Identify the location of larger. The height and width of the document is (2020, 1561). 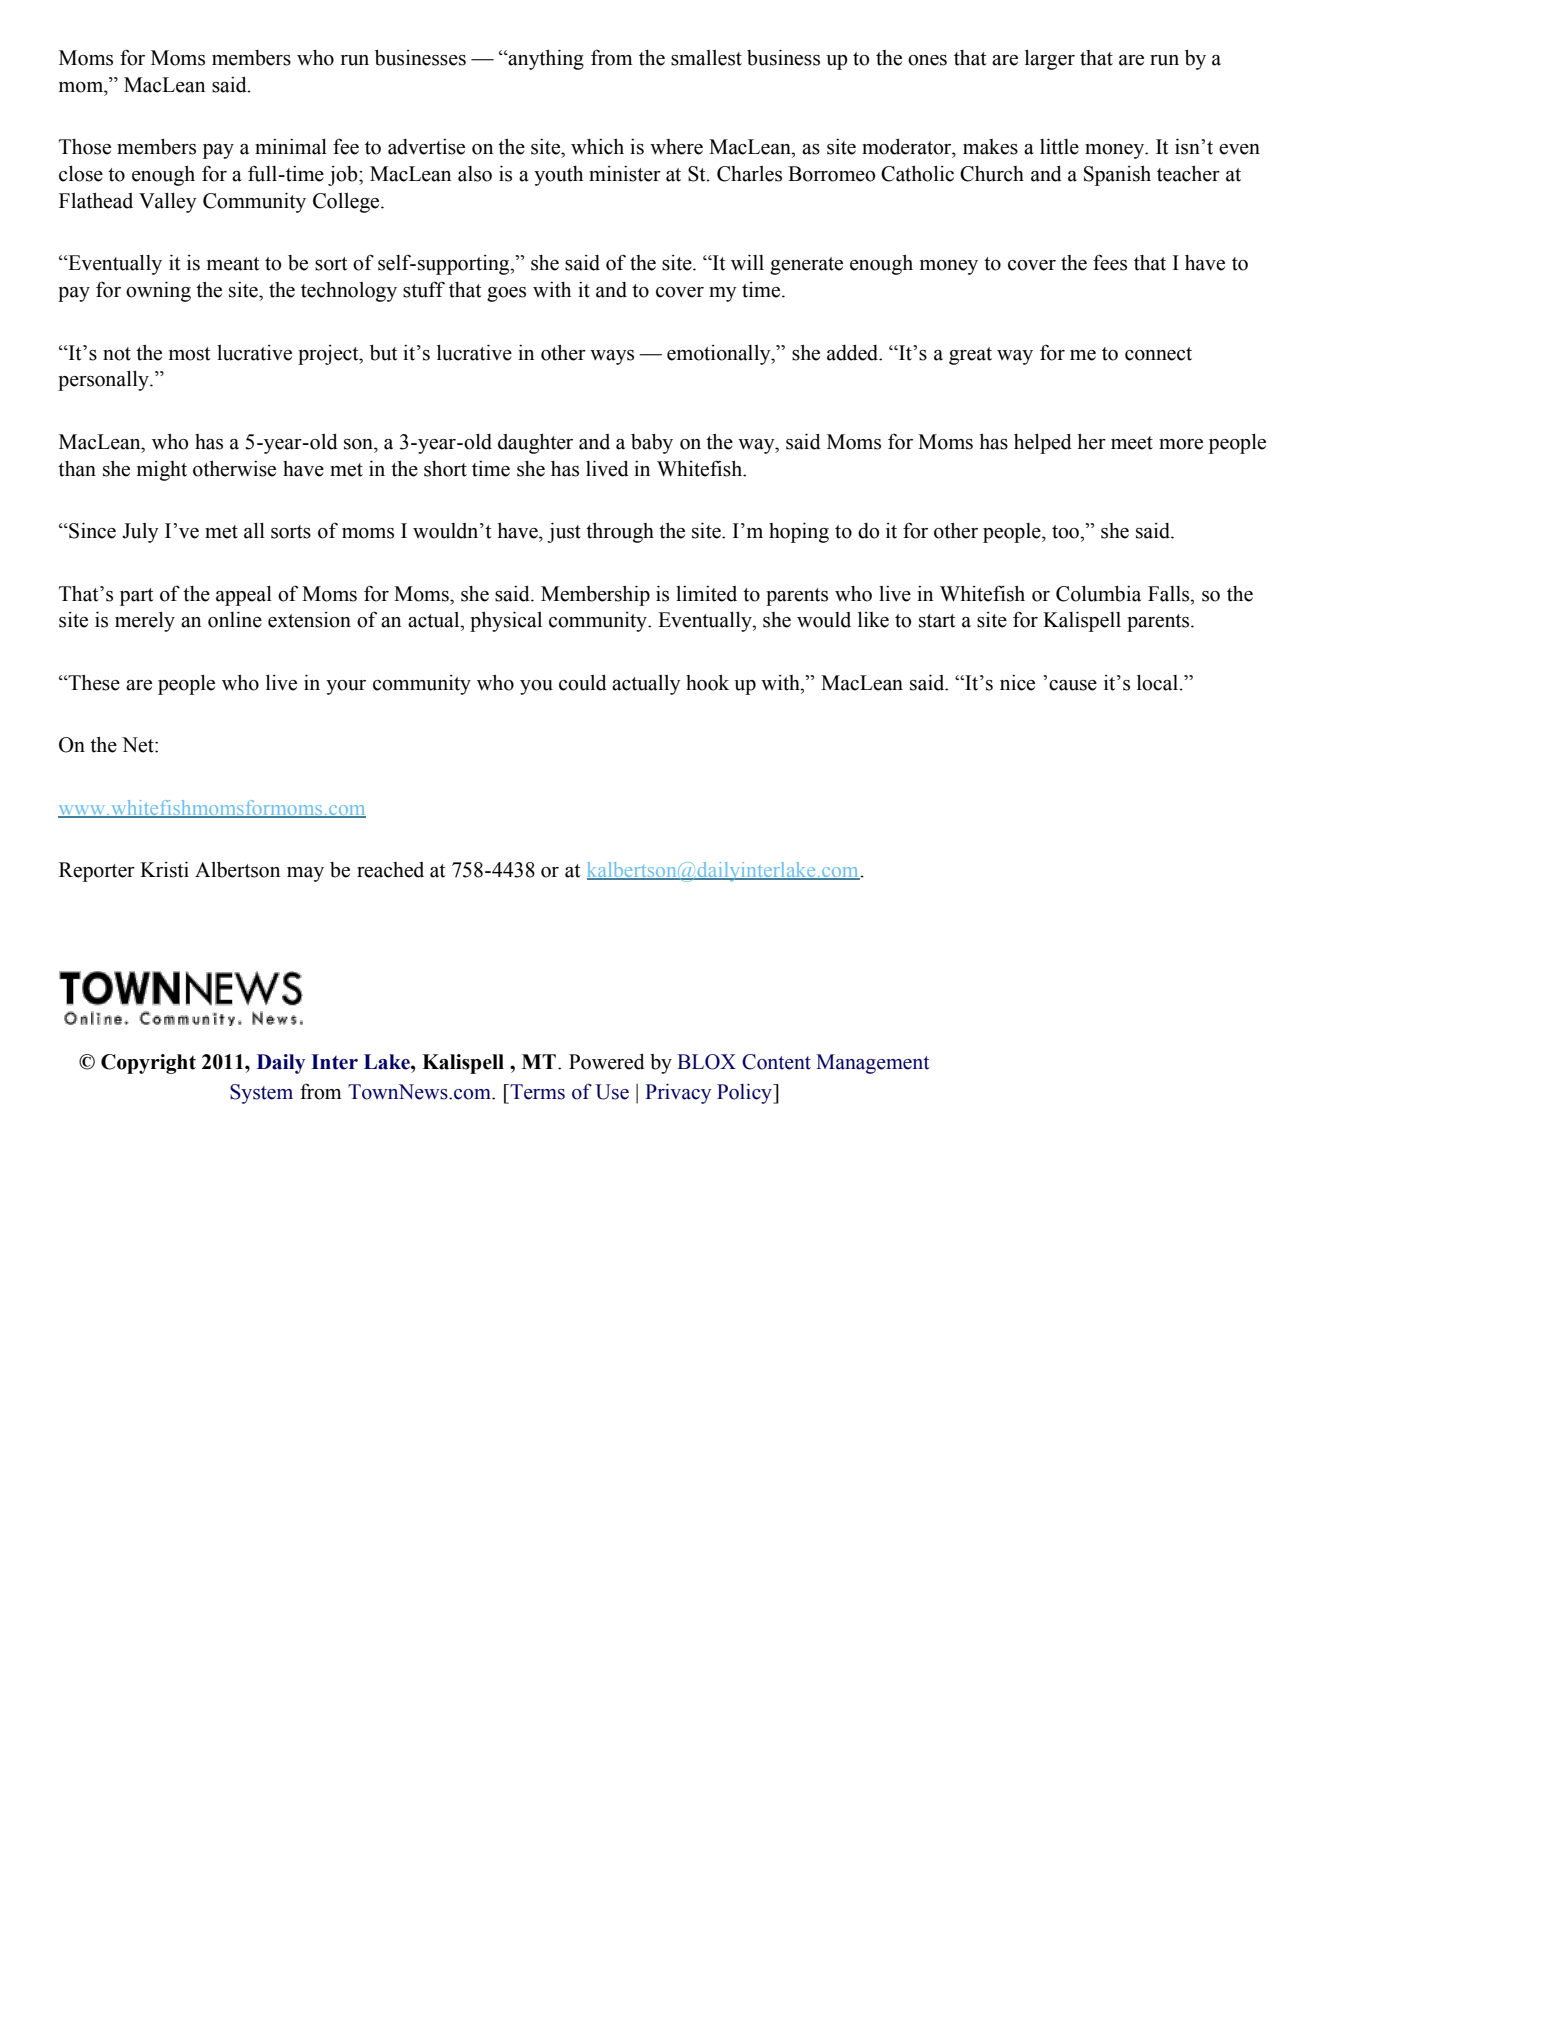
(1050, 60).
